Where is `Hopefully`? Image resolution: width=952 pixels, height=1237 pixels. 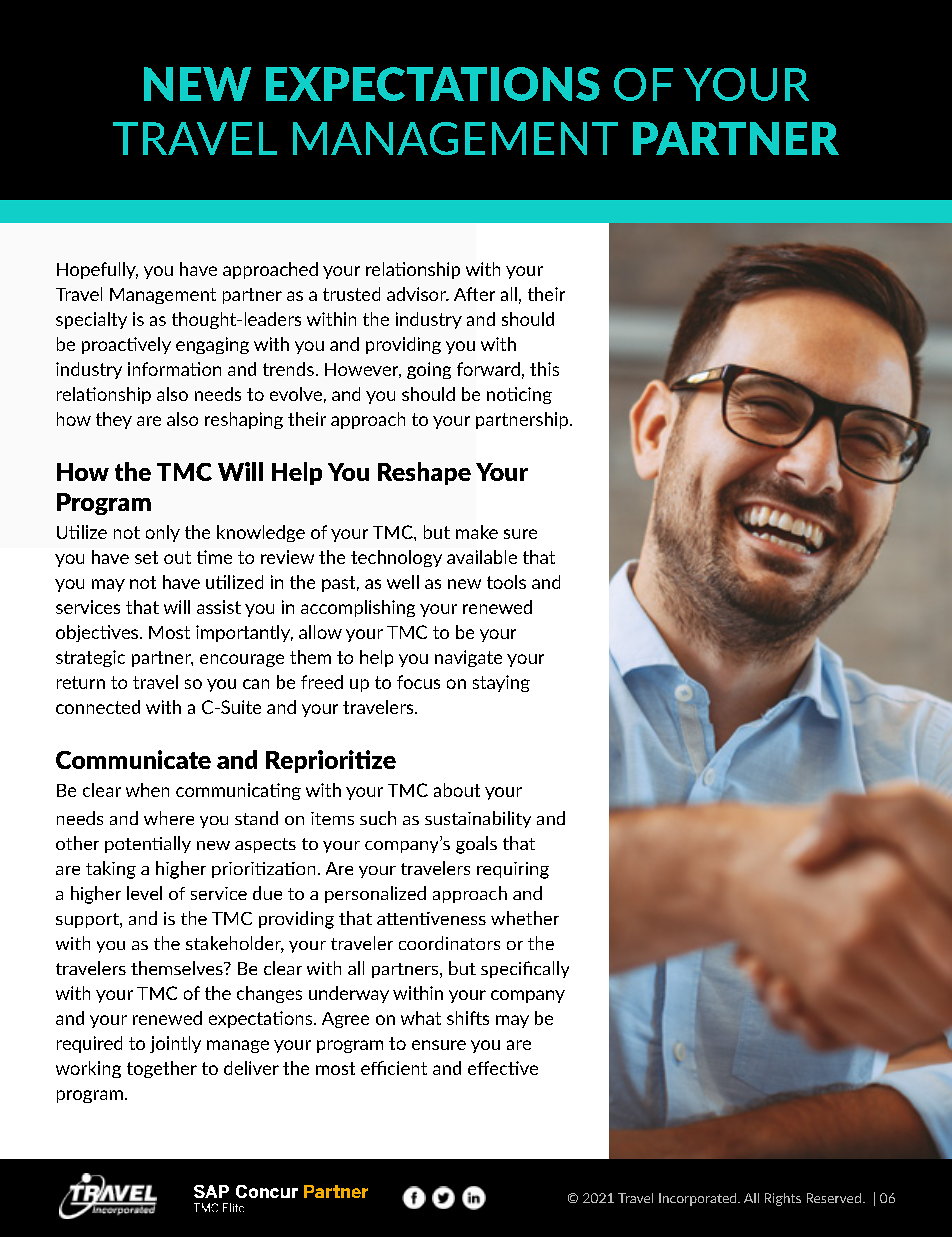
Hopefully is located at coordinates (97, 270).
